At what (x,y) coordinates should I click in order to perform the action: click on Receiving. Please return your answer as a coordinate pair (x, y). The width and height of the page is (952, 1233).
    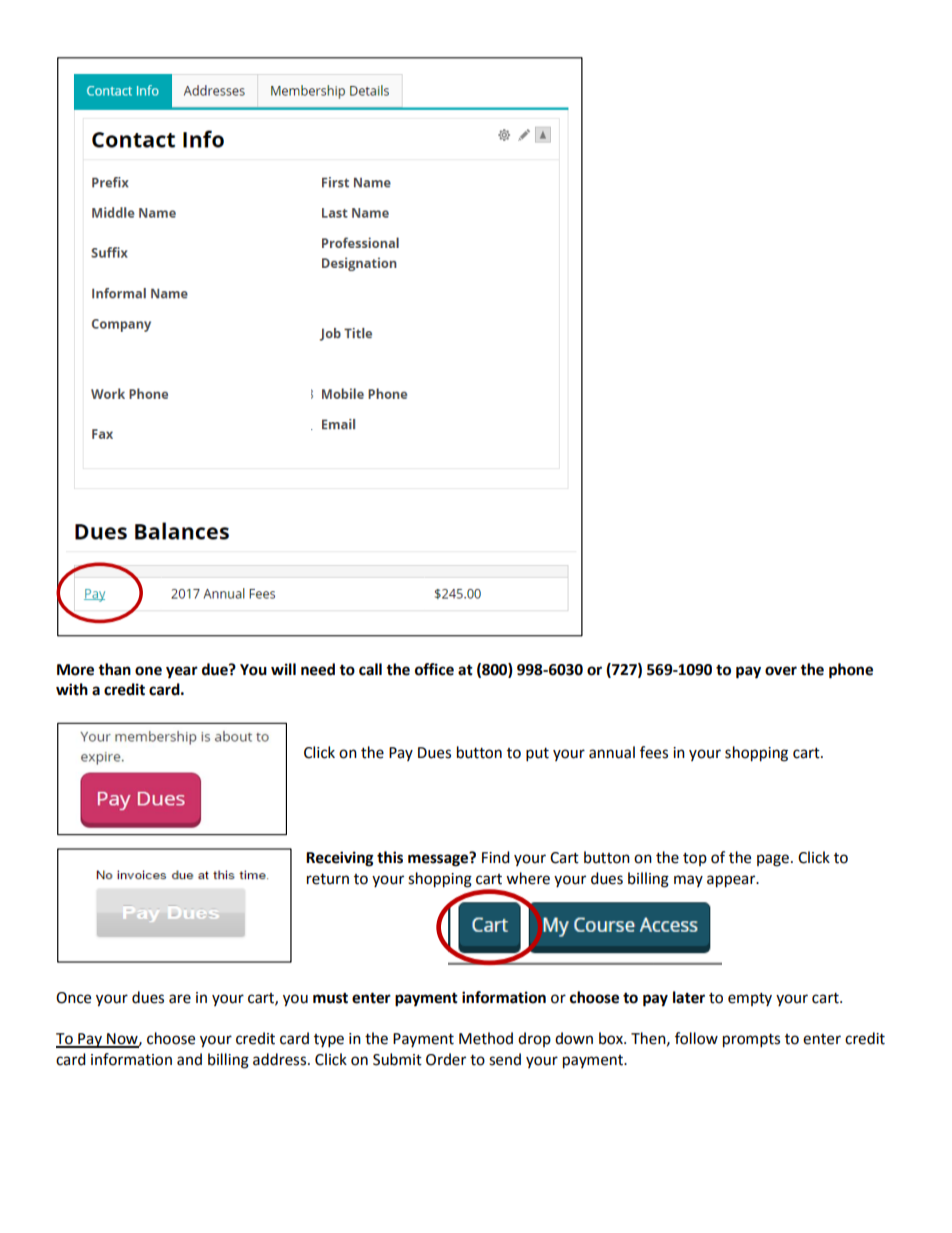
    Looking at the image, I should click on (340, 859).
